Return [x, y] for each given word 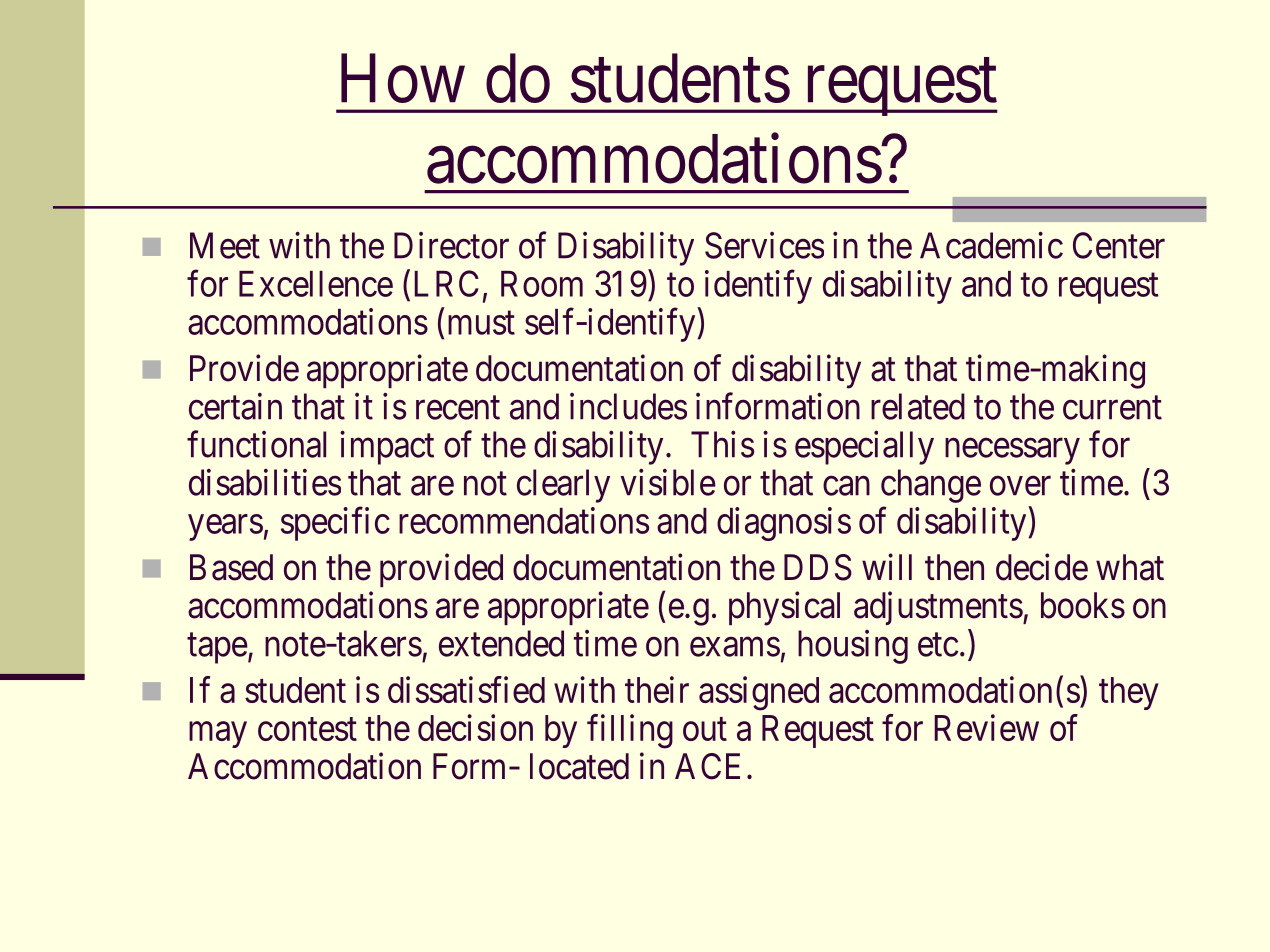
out [705, 729]
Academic [991, 245]
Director [451, 245]
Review [986, 727]
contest [307, 729]
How [403, 79]
